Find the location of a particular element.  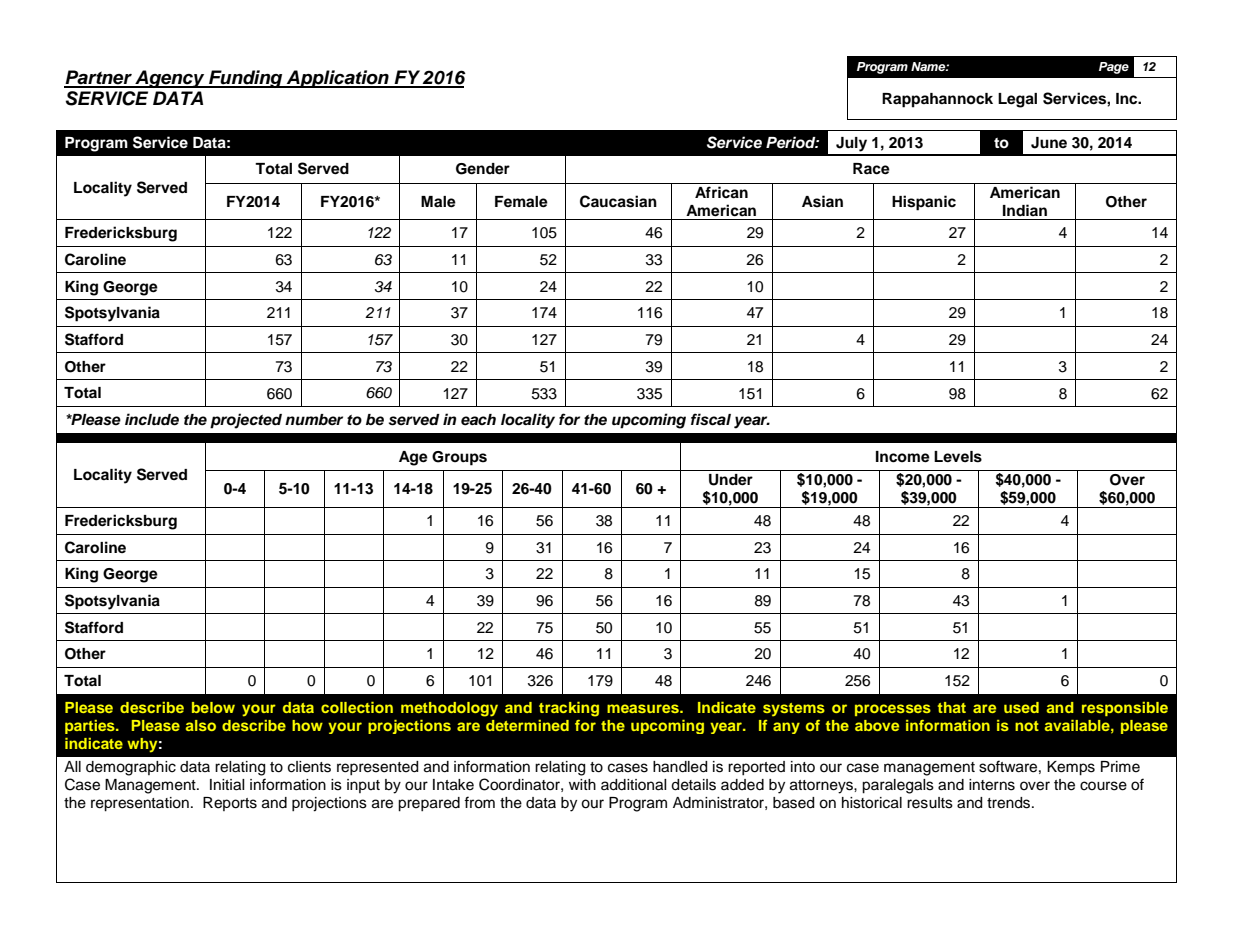

Gender is located at coordinates (483, 169).
